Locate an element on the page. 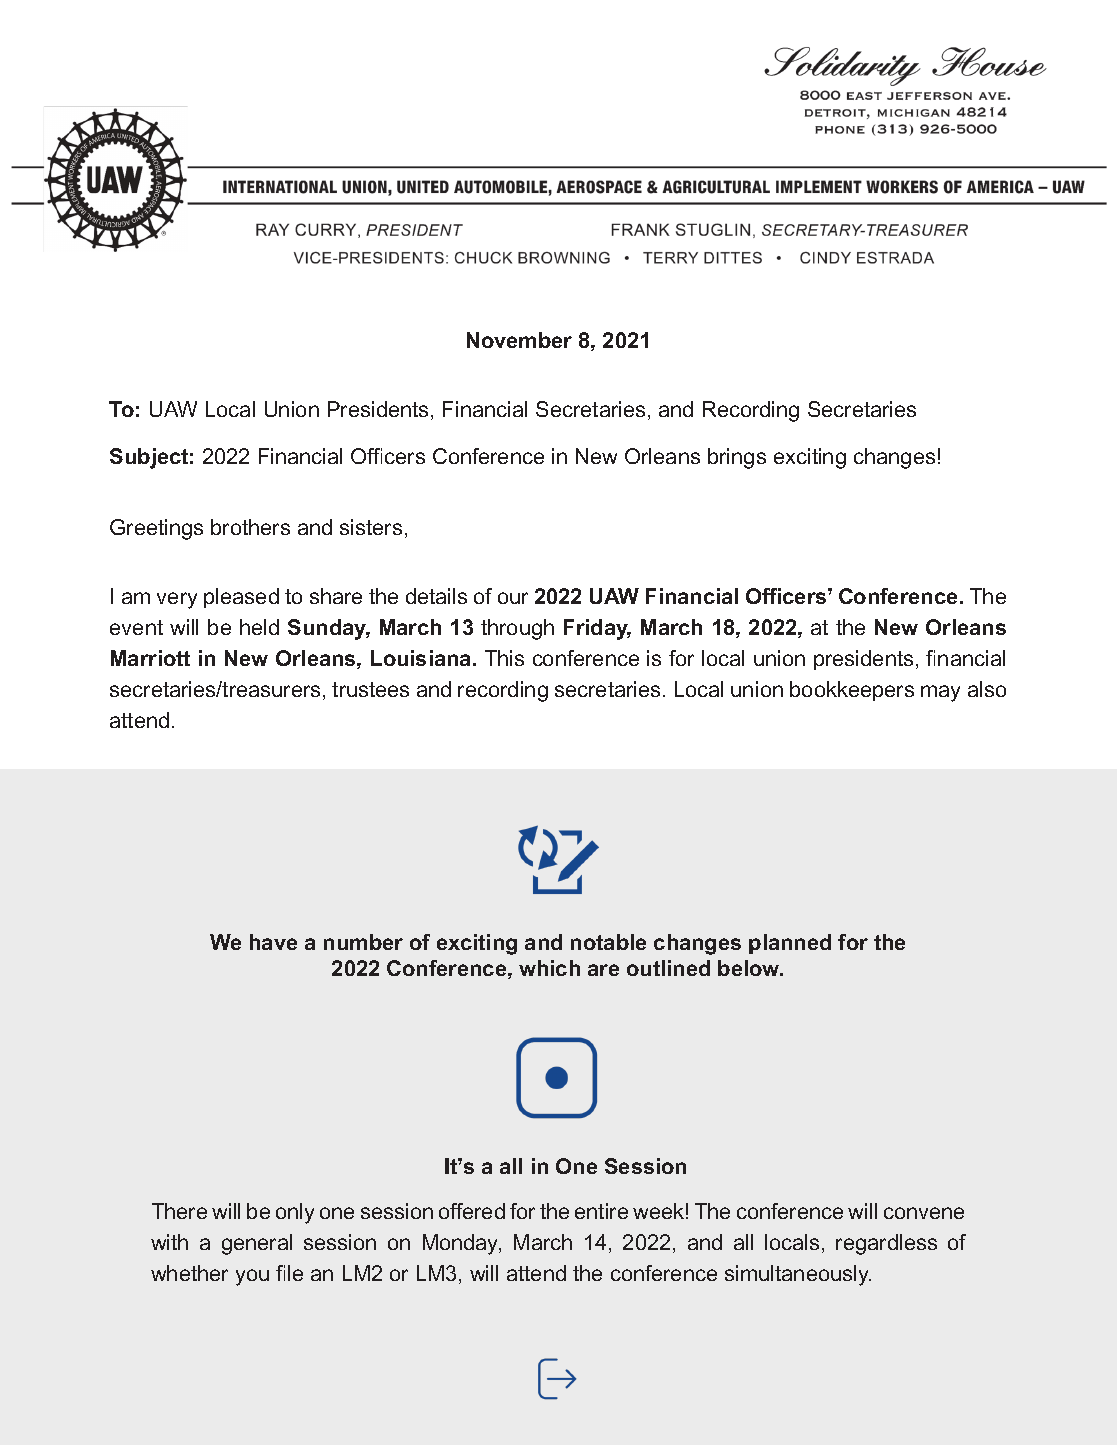  our is located at coordinates (513, 598).
